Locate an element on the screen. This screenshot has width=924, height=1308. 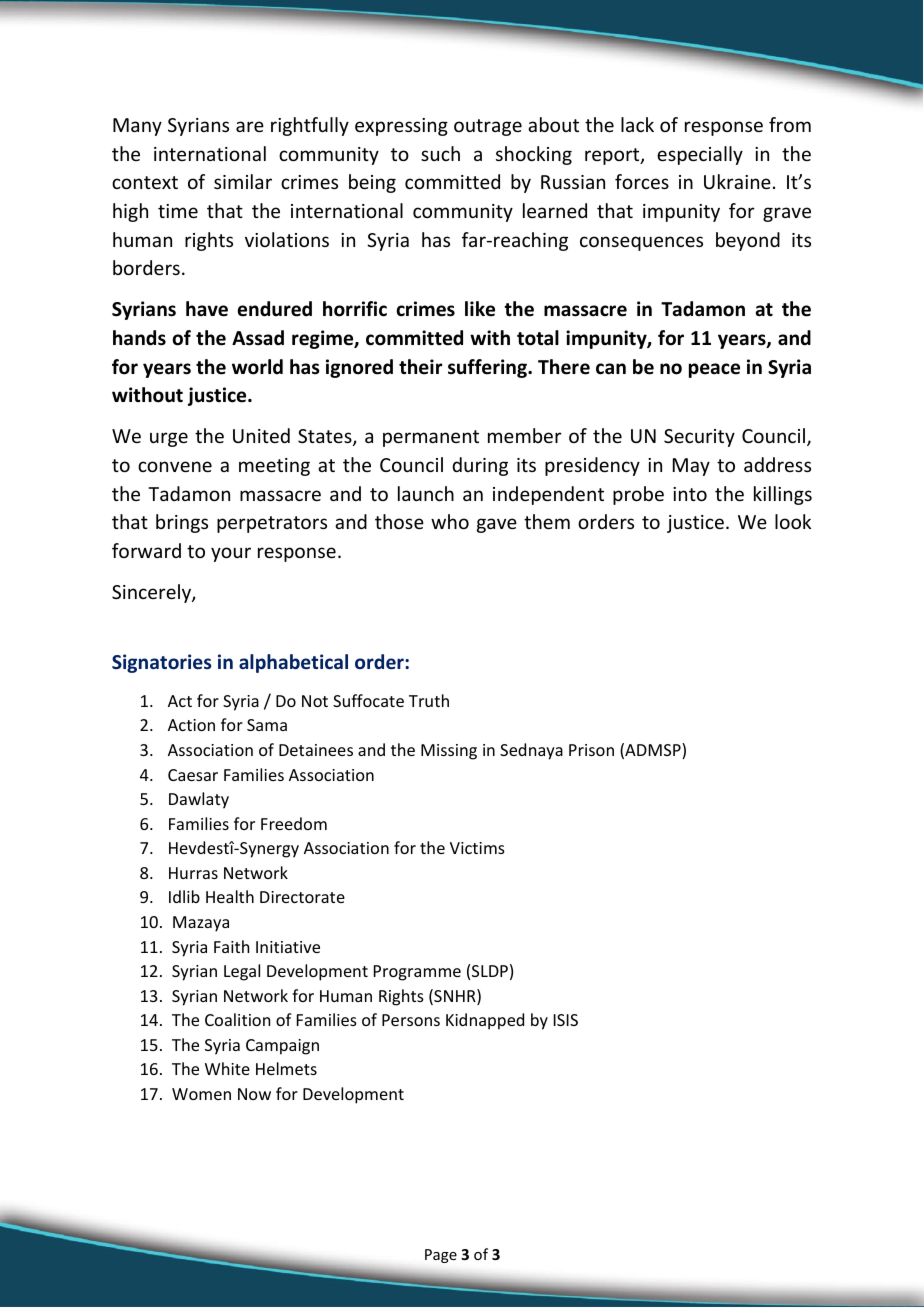
Missing is located at coordinates (449, 752).
